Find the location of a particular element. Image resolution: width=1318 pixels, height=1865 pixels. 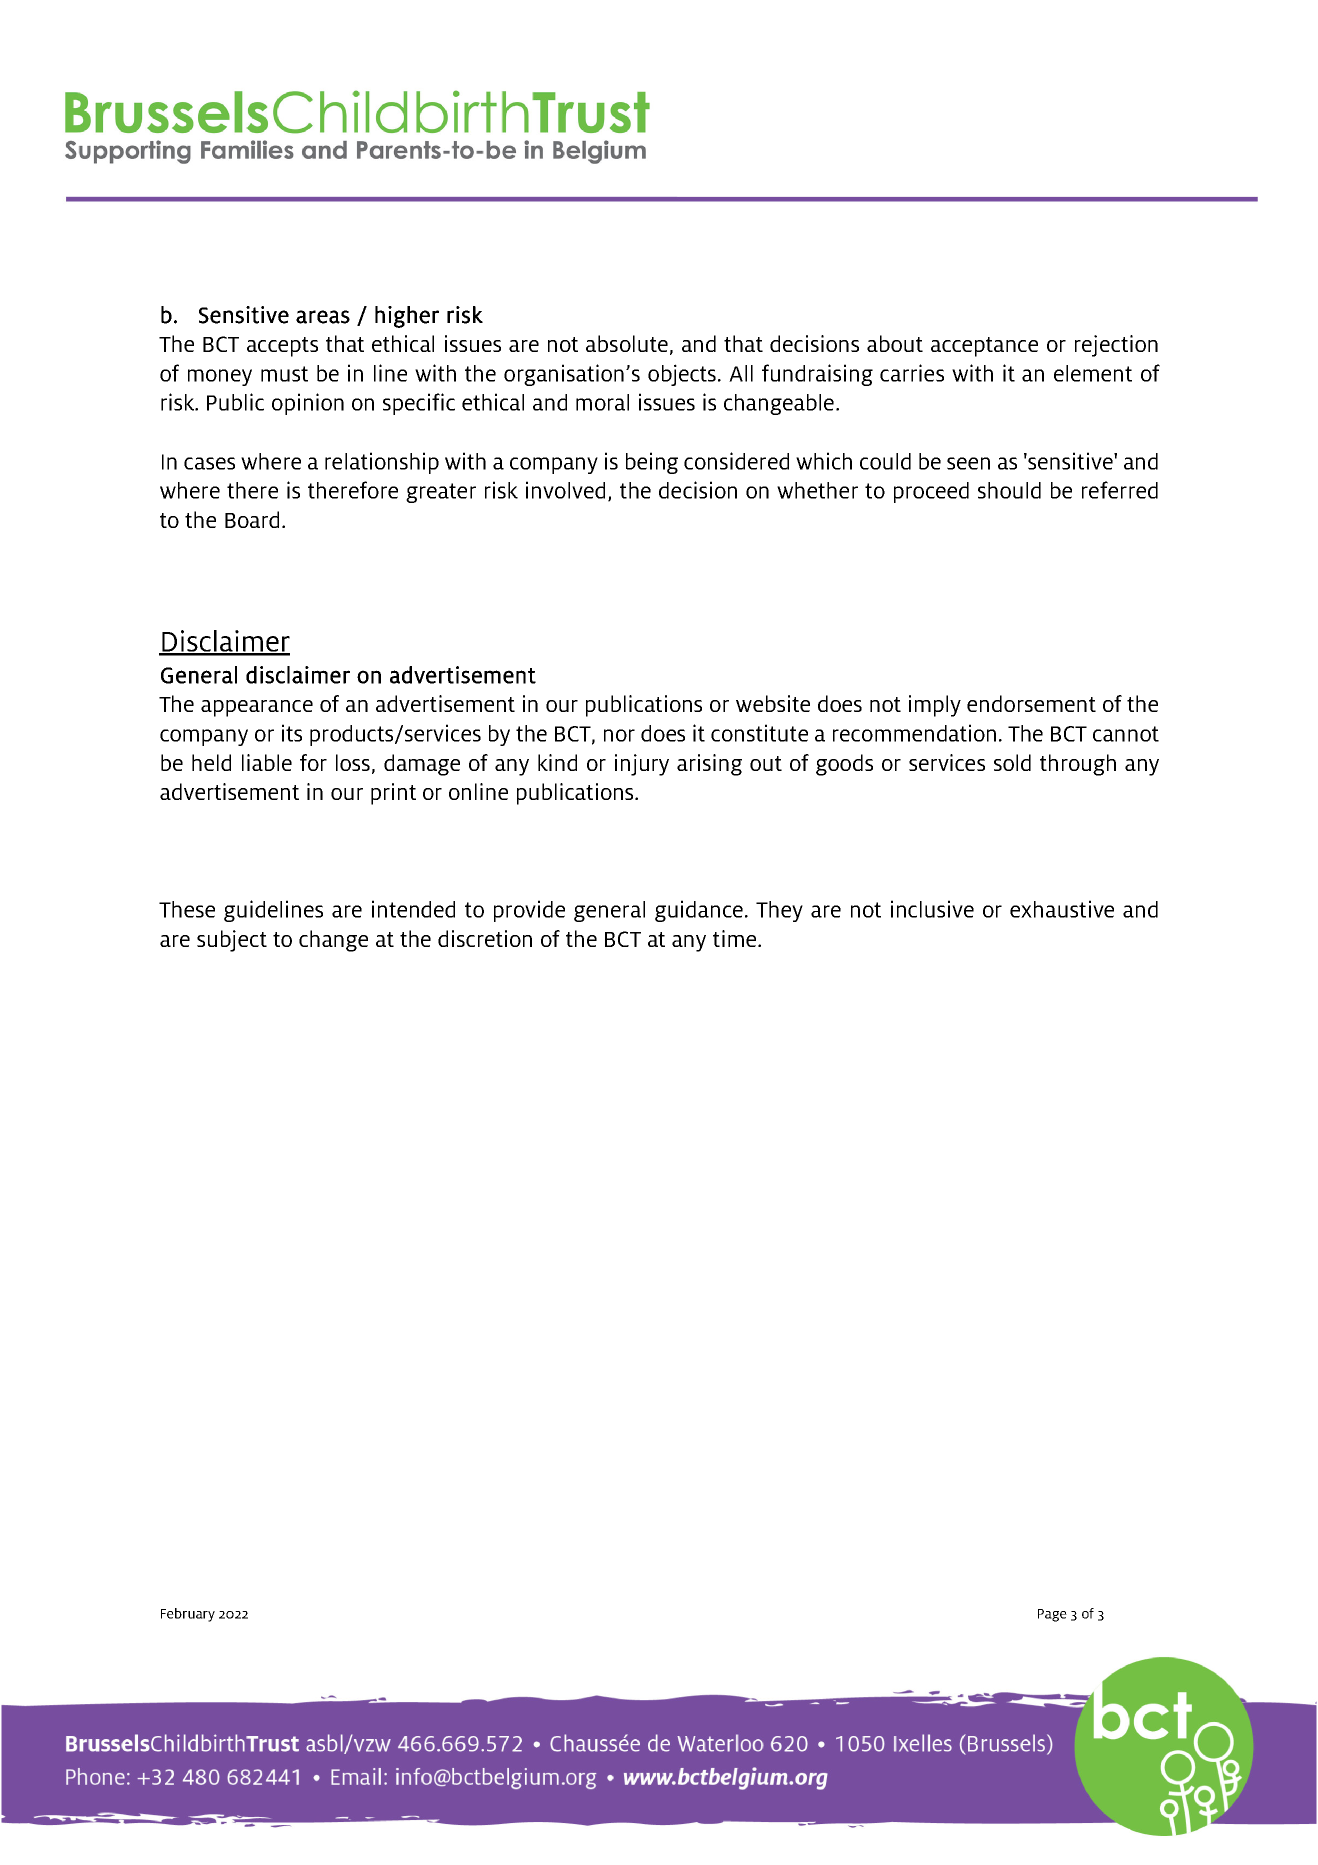

time is located at coordinates (736, 938).
